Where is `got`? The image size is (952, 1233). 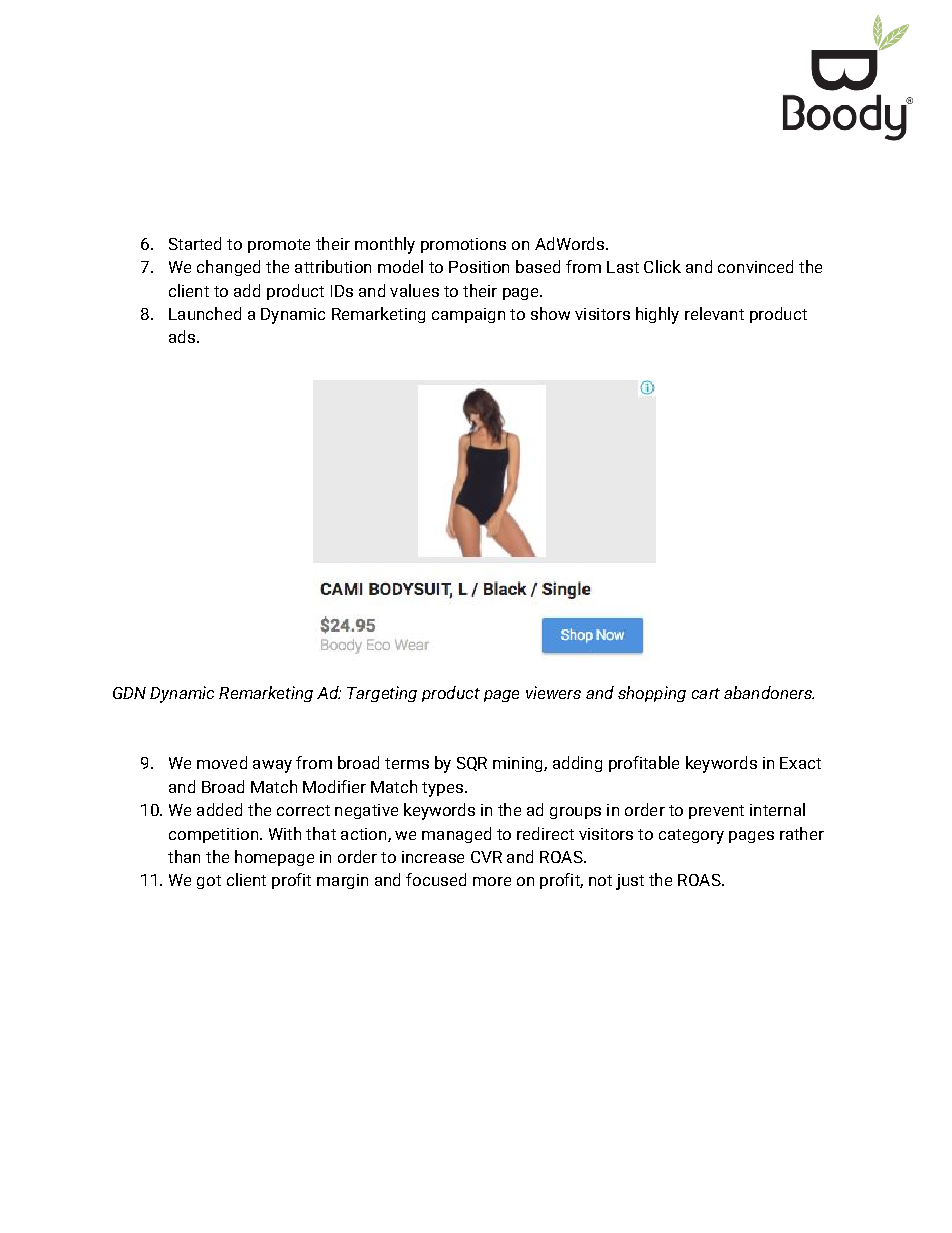
got is located at coordinates (209, 882).
